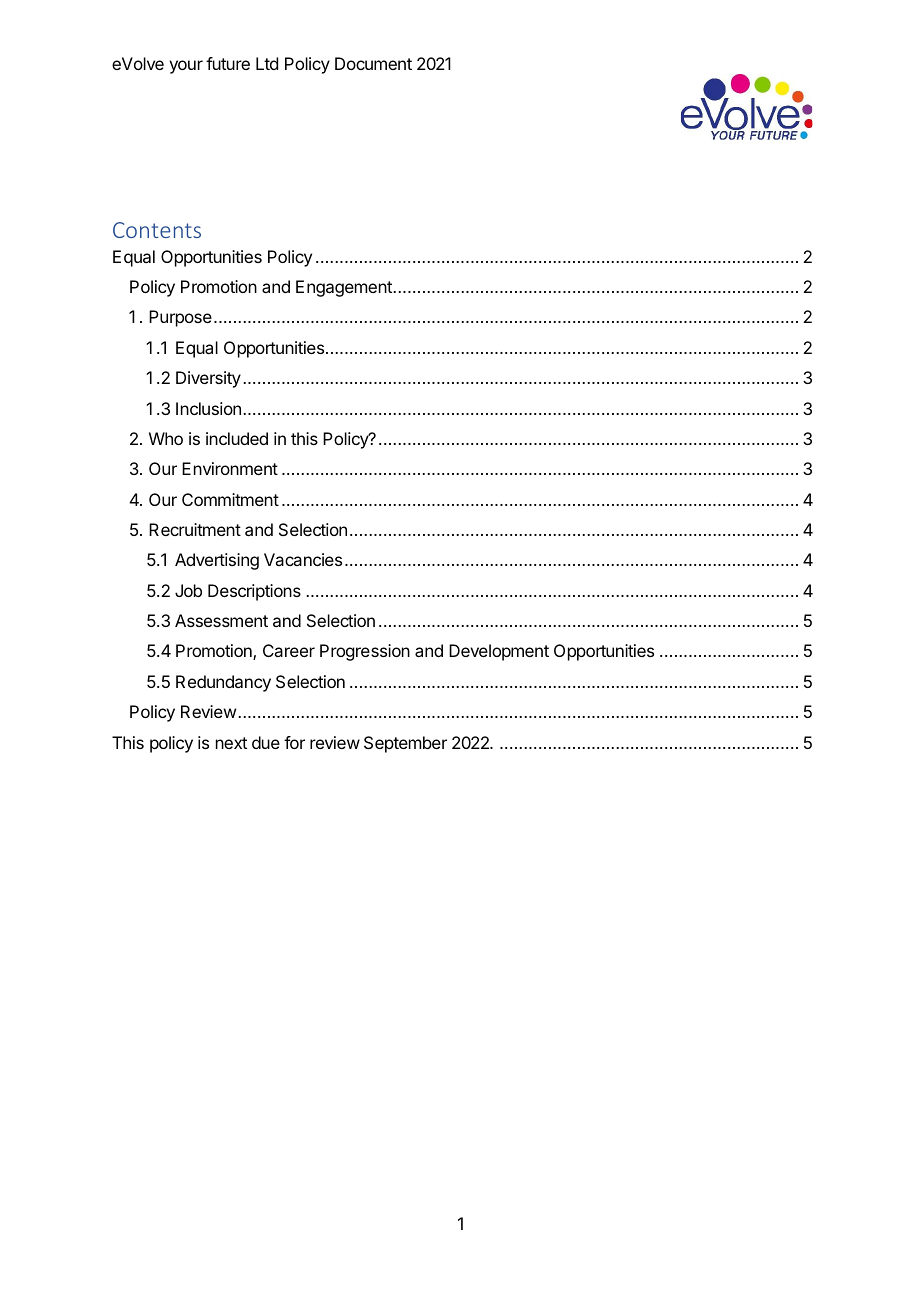 The width and height of the document is (924, 1308). What do you see at coordinates (267, 63) in the document?
I see `Ltd` at bounding box center [267, 63].
